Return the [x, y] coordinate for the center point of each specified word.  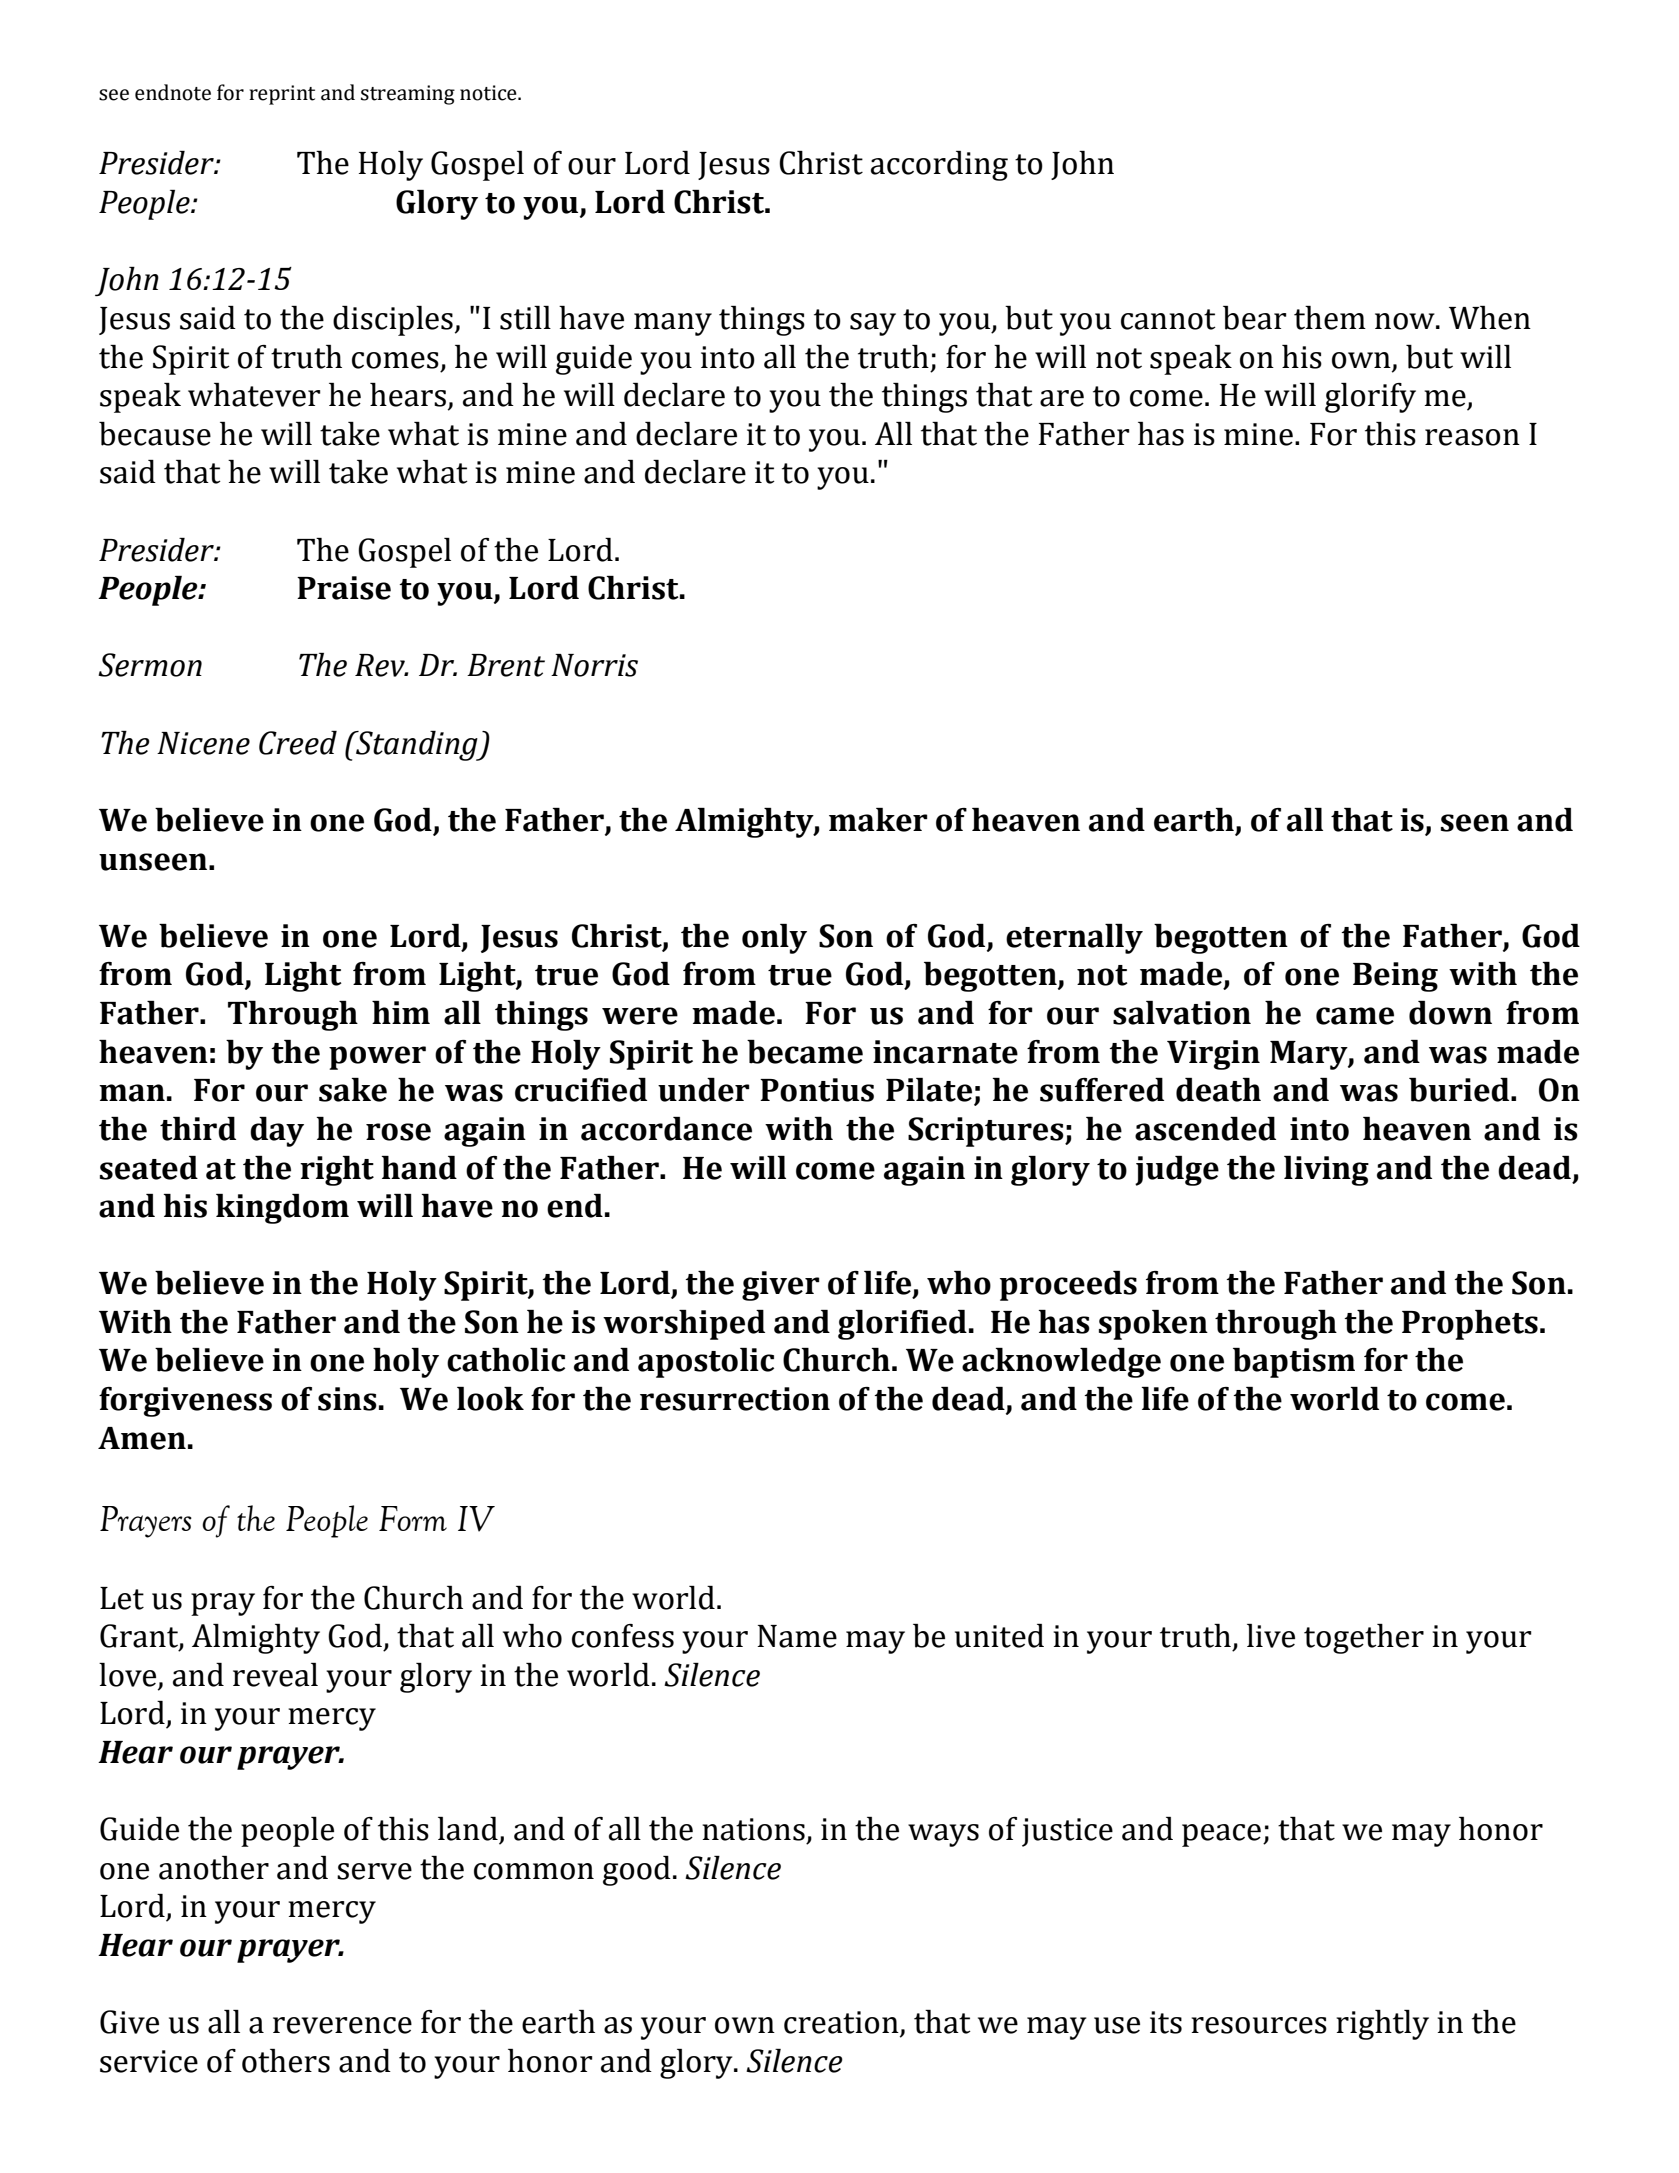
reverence [342, 2025]
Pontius [817, 1090]
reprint [282, 95]
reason [1472, 437]
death [1218, 1090]
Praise [344, 588]
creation [842, 2023]
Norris [594, 665]
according [939, 166]
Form [413, 1518]
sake [353, 1090]
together [1364, 1639]
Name [797, 1636]
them [1330, 318]
